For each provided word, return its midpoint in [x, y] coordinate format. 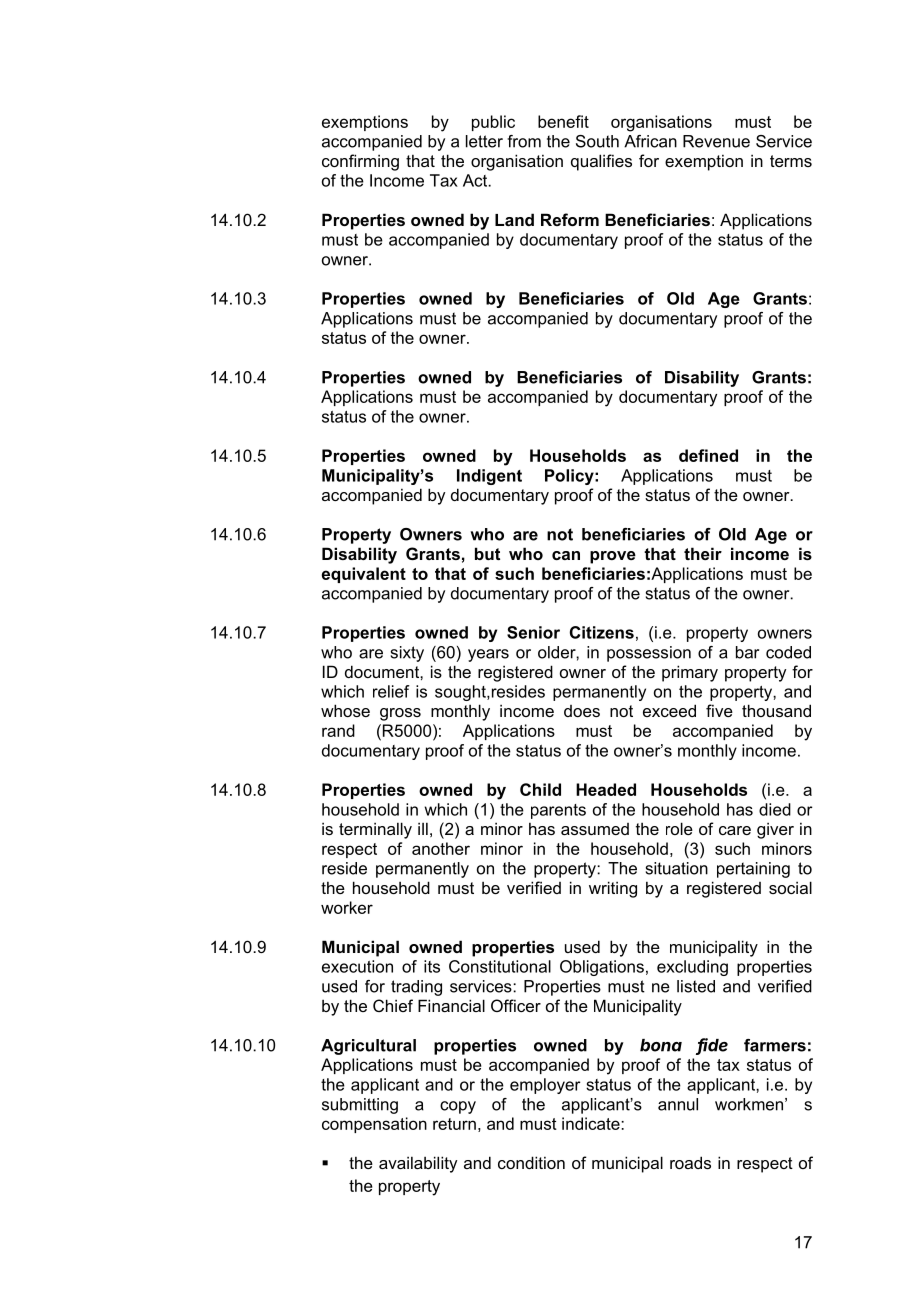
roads [690, 1162]
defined [708, 455]
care [735, 830]
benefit [563, 121]
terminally [375, 830]
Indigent [489, 477]
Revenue [716, 141]
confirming [360, 162]
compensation [374, 1125]
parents [558, 811]
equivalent [364, 575]
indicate [592, 1123]
